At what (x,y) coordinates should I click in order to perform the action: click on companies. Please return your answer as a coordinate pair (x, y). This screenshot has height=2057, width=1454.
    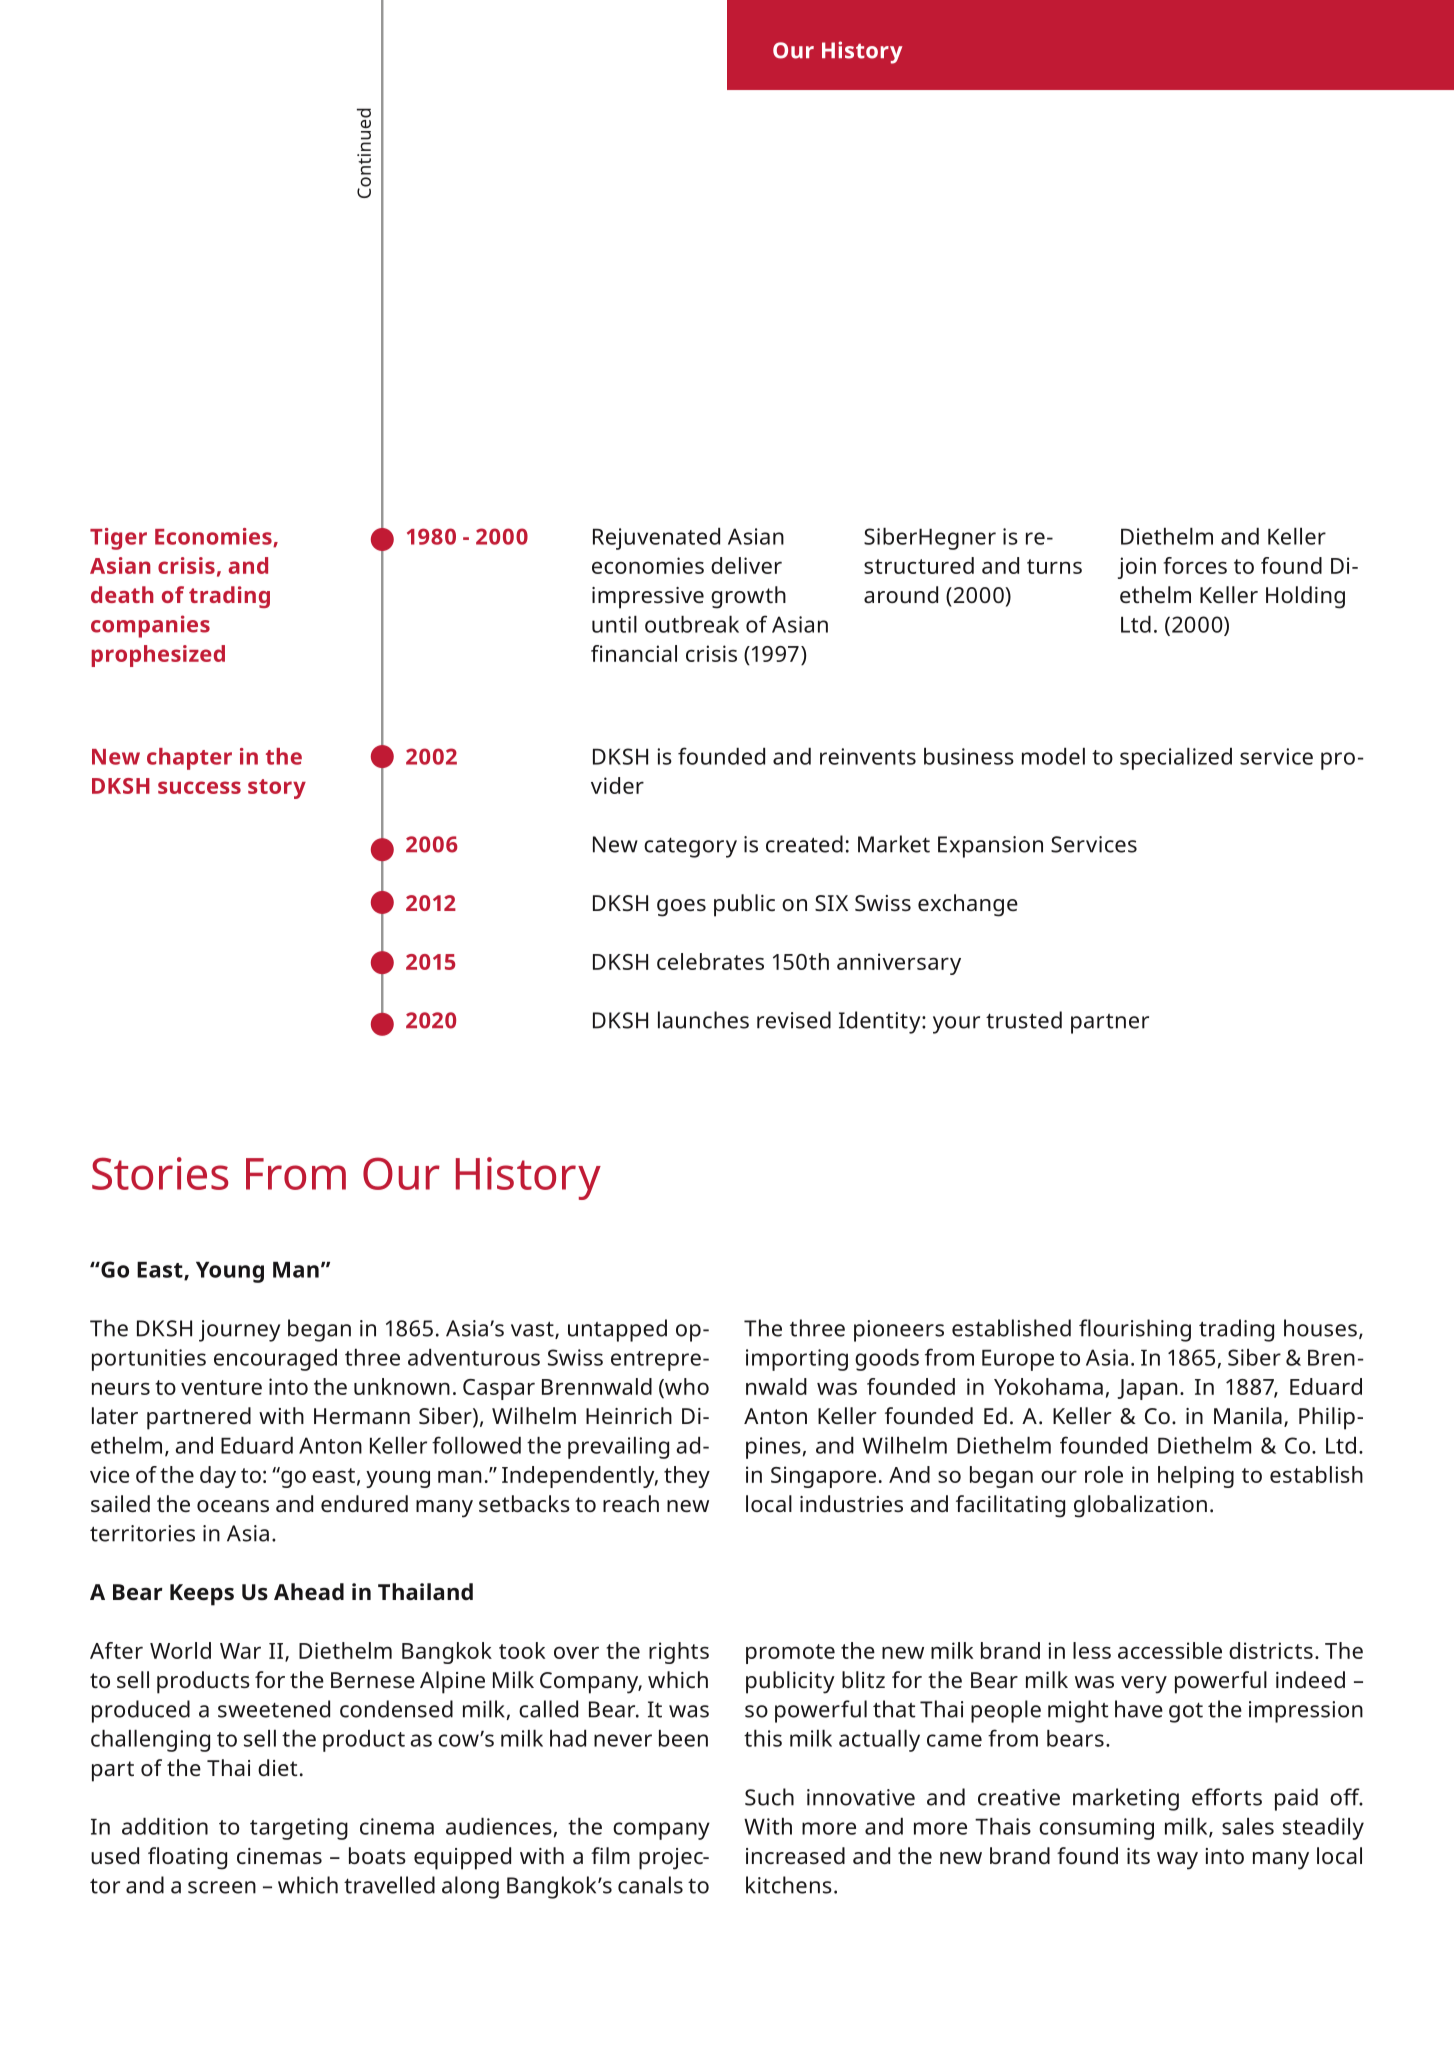
    Looking at the image, I should click on (150, 626).
